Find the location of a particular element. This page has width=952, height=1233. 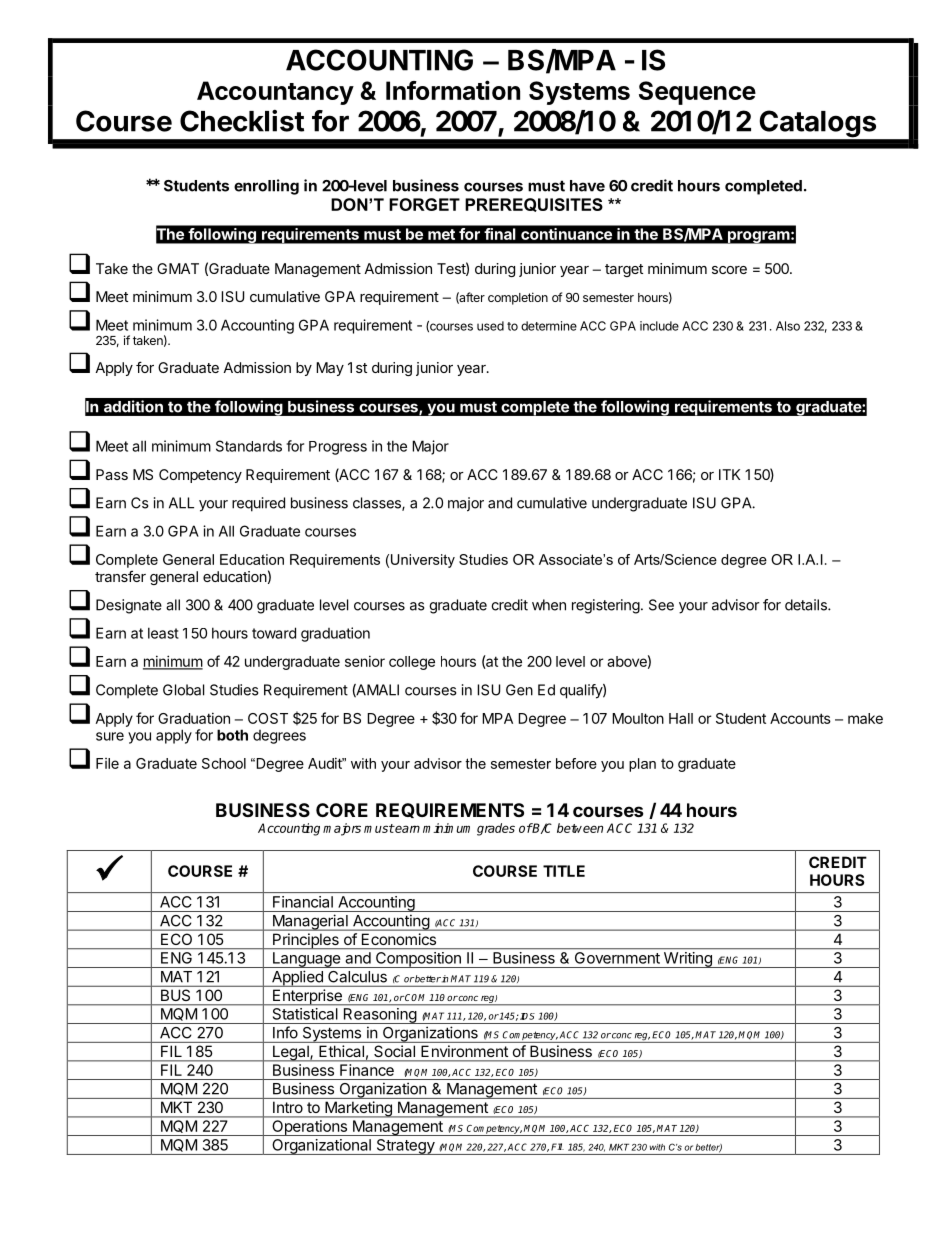

GMAT is located at coordinates (178, 268).
